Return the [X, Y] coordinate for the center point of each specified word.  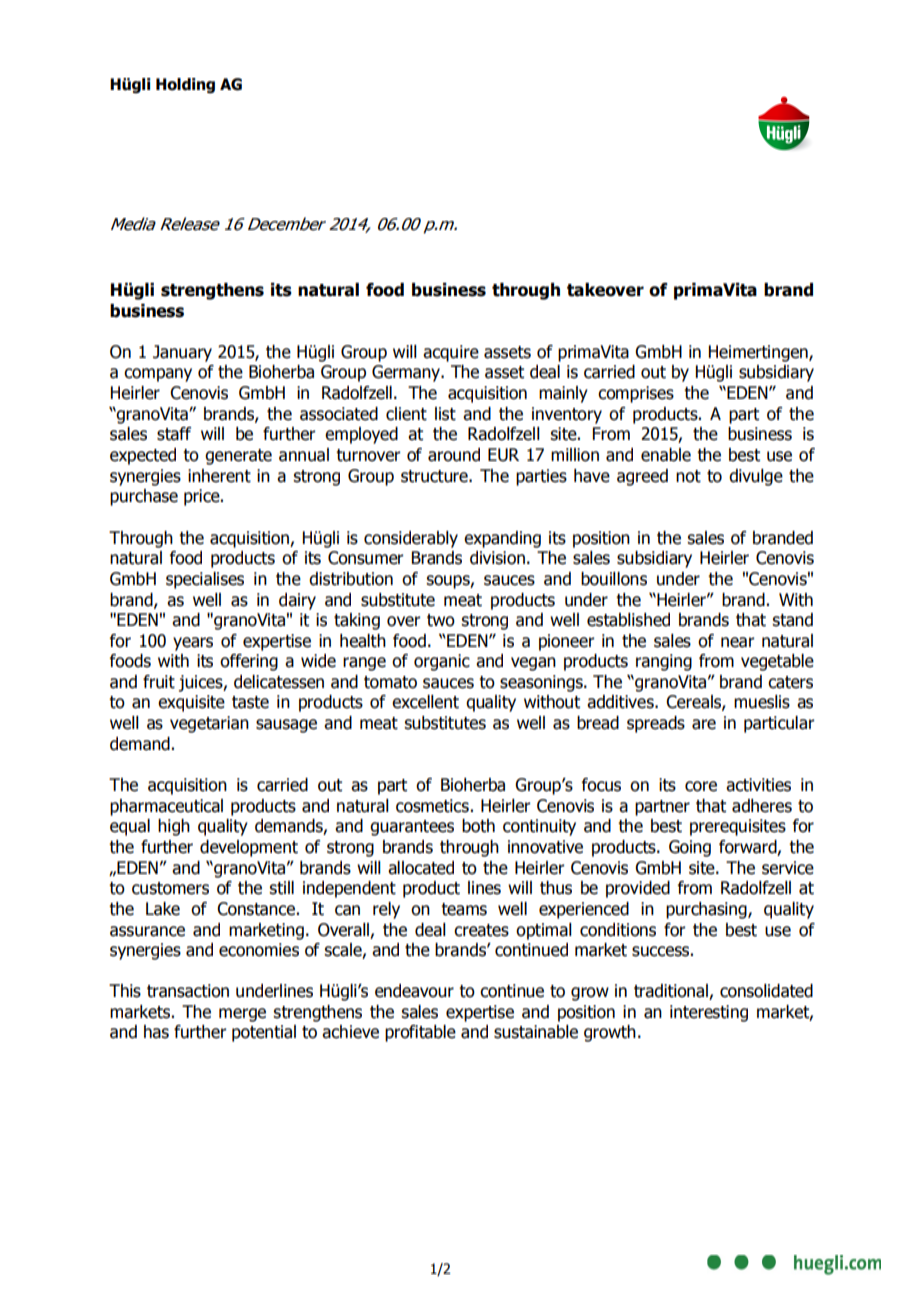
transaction [188, 991]
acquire [451, 353]
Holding [185, 86]
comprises [636, 394]
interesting [709, 1013]
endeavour [414, 991]
